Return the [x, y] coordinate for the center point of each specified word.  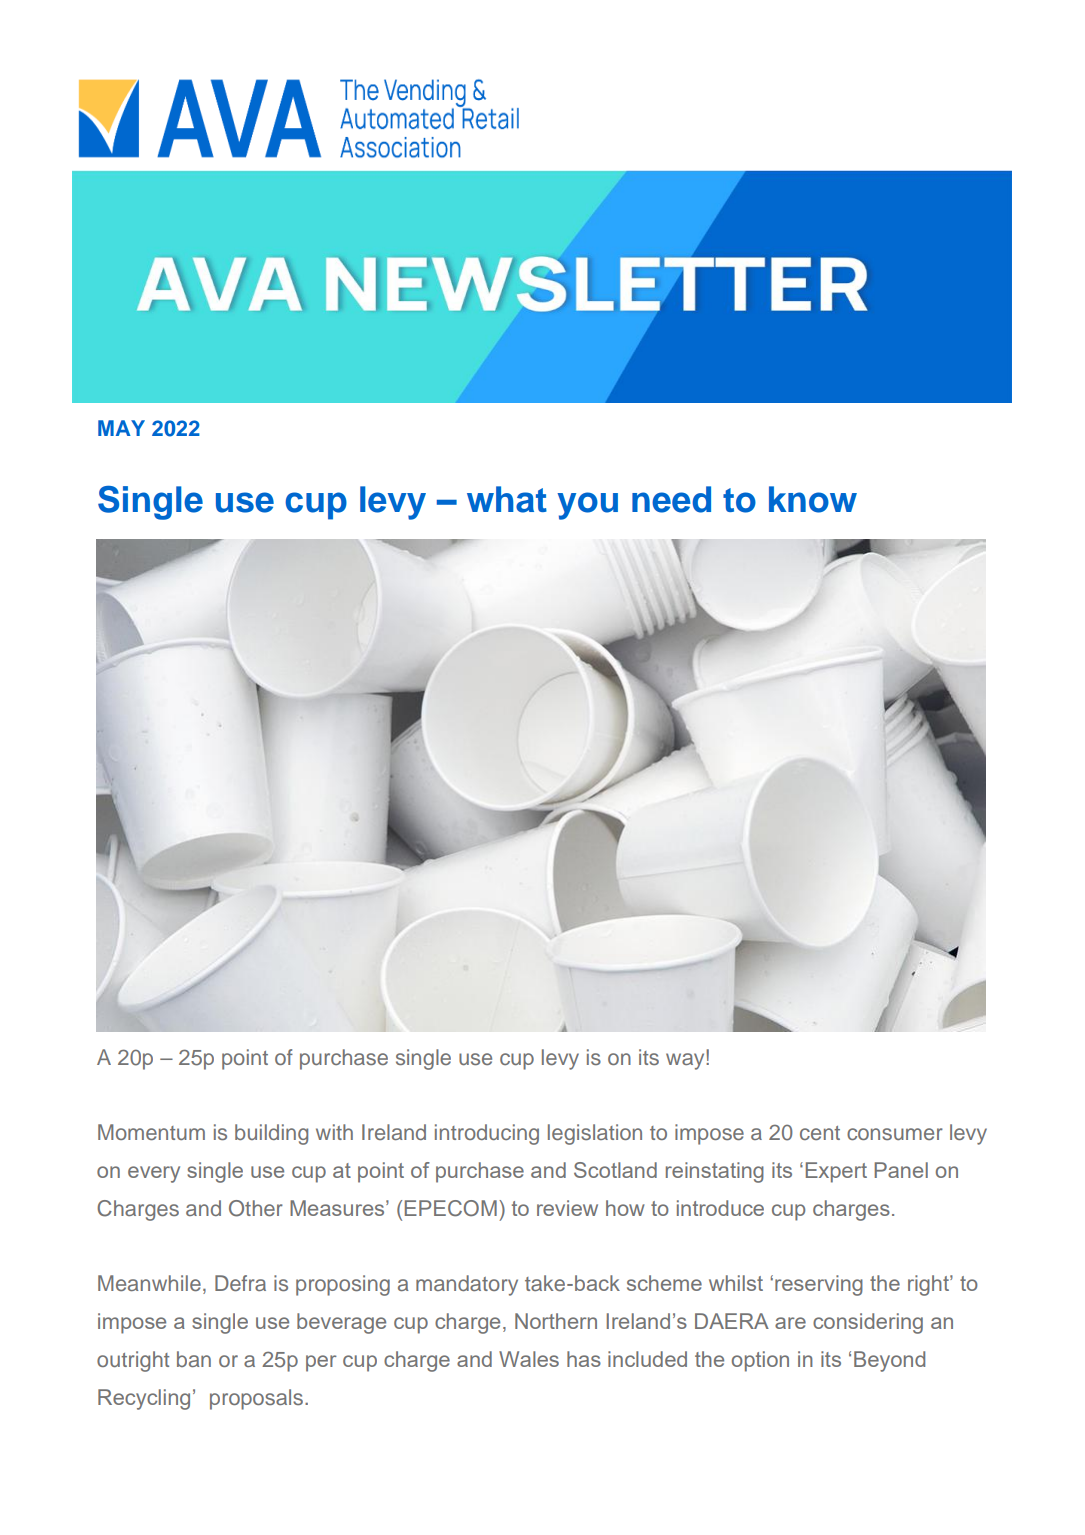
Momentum [151, 1132]
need [671, 499]
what [507, 499]
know [813, 499]
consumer [895, 1134]
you [587, 506]
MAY [121, 428]
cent [820, 1133]
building [271, 1134]
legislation [595, 1134]
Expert [836, 1172]
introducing [487, 1134]
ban [194, 1359]
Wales [529, 1359]
